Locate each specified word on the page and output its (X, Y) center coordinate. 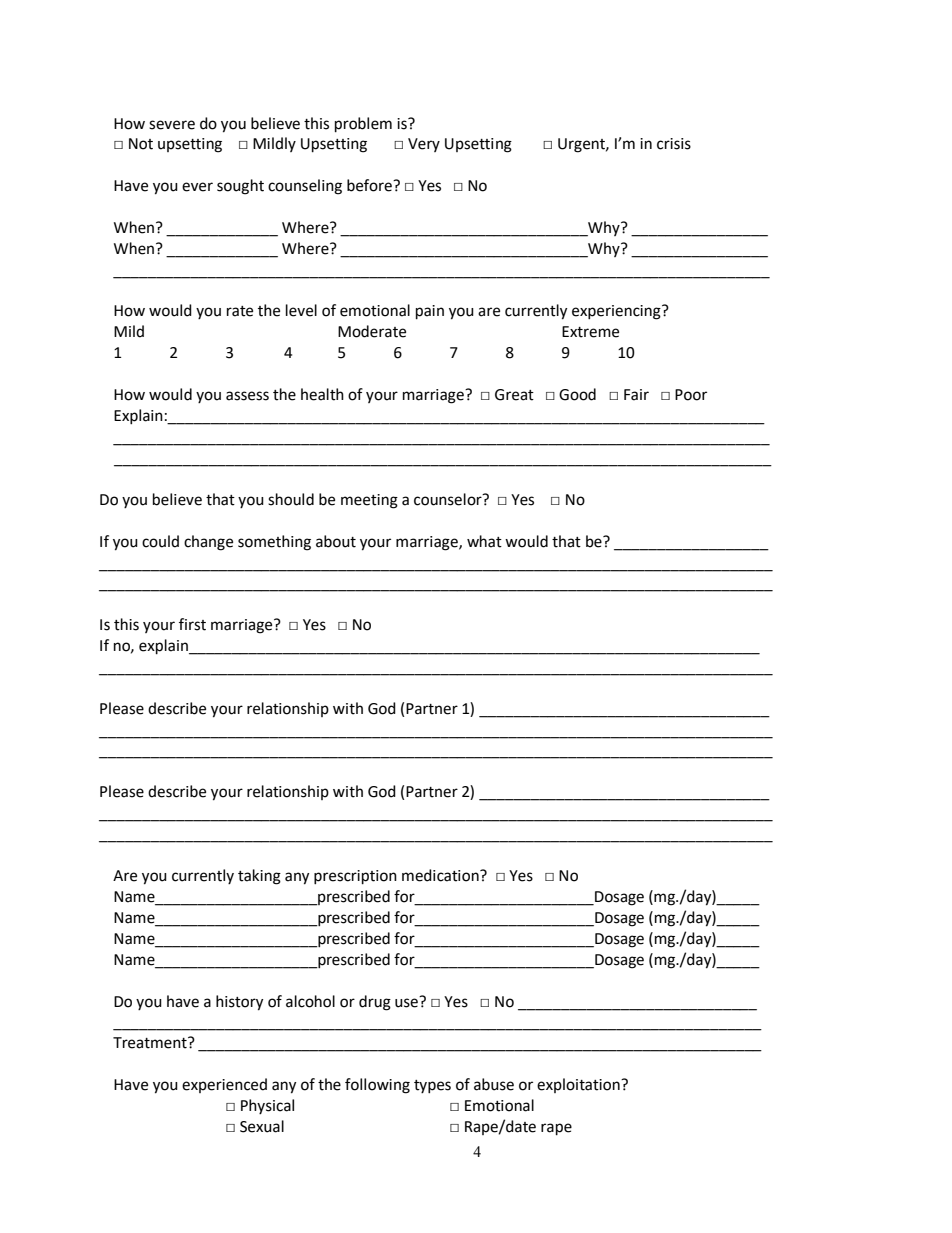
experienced (224, 1085)
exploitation (579, 1085)
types (432, 1086)
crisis (674, 144)
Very (424, 145)
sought (240, 187)
